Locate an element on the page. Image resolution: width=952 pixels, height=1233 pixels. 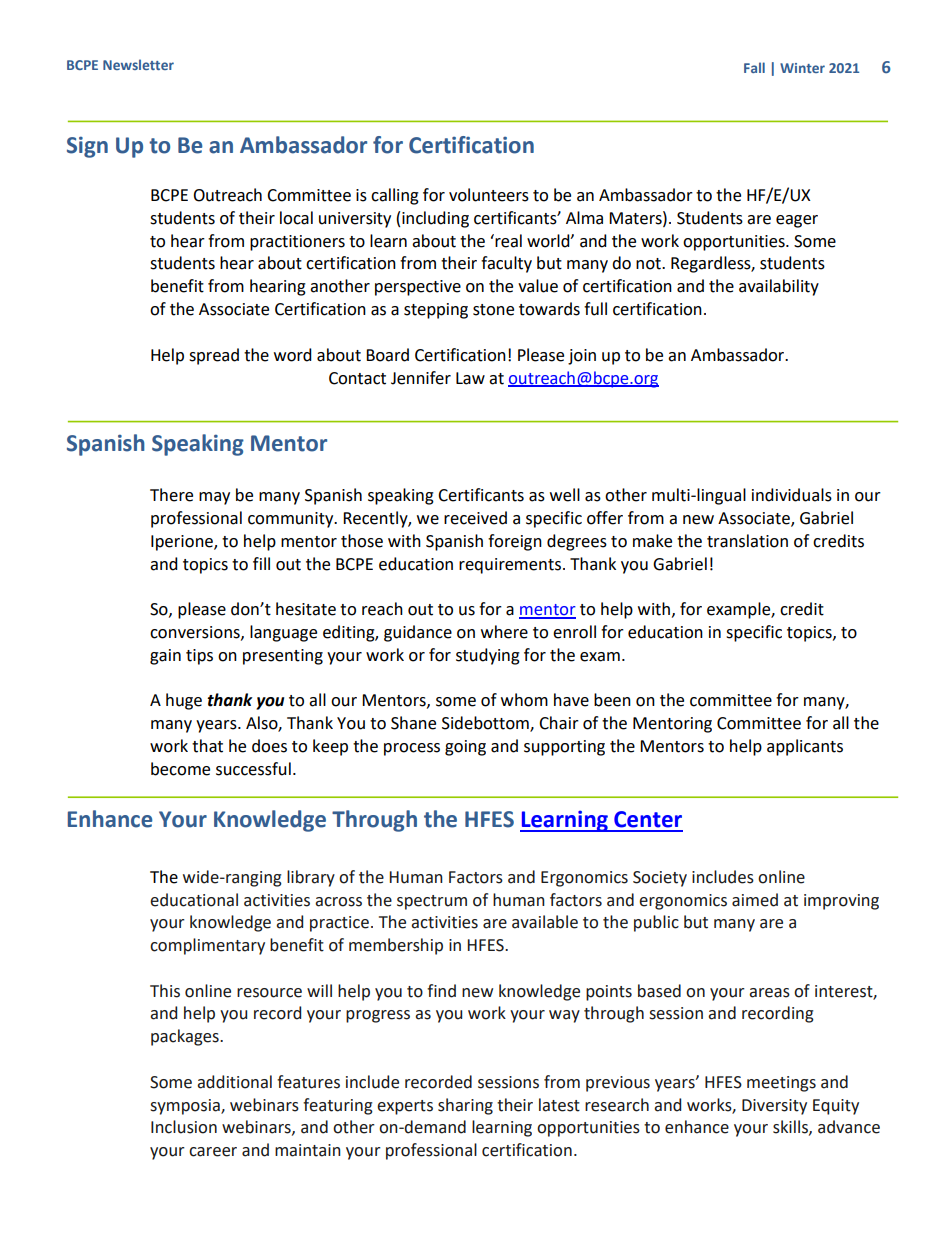
availability is located at coordinates (779, 287).
